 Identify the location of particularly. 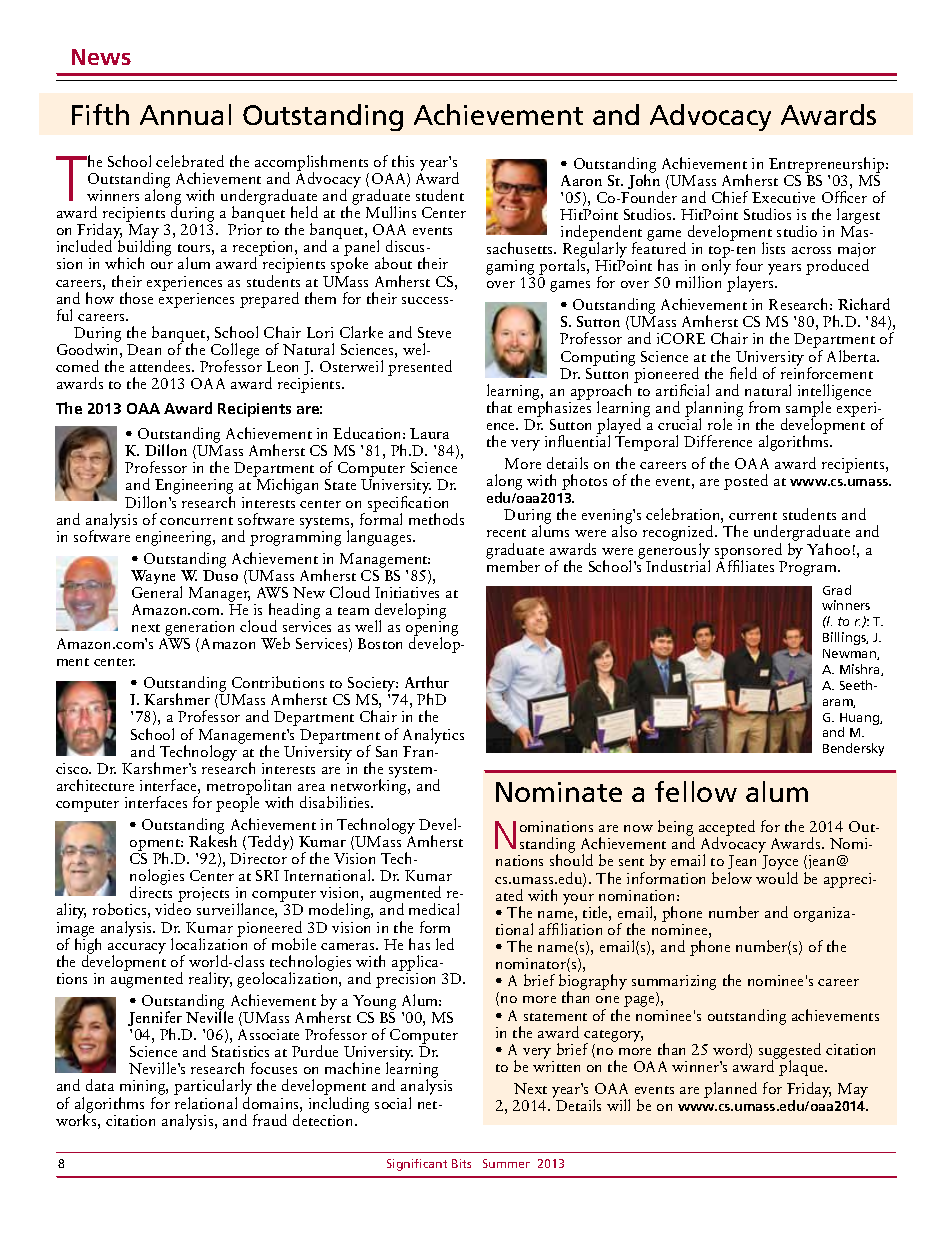
(213, 1088).
